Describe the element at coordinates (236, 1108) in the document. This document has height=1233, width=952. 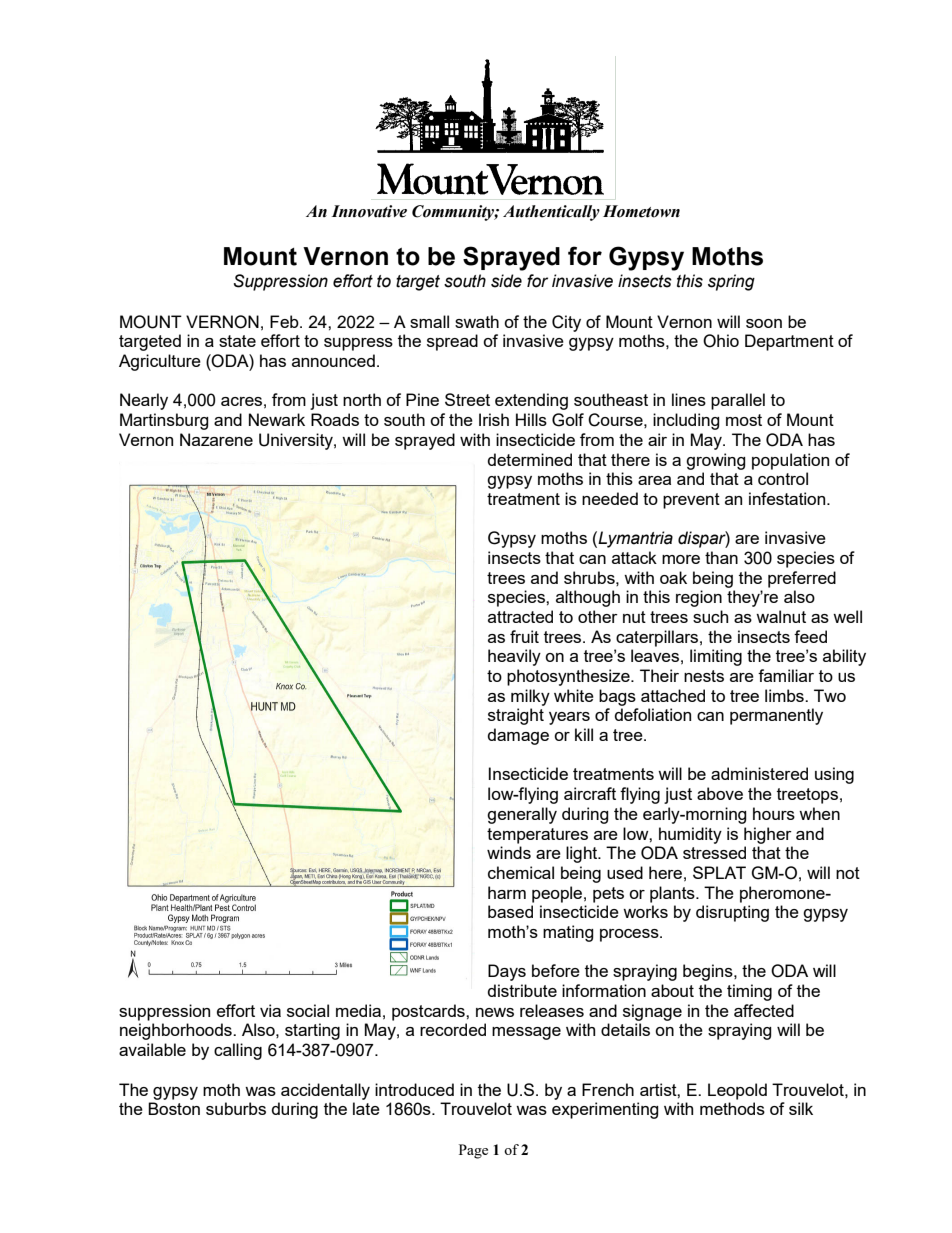
I see `suburbs` at that location.
